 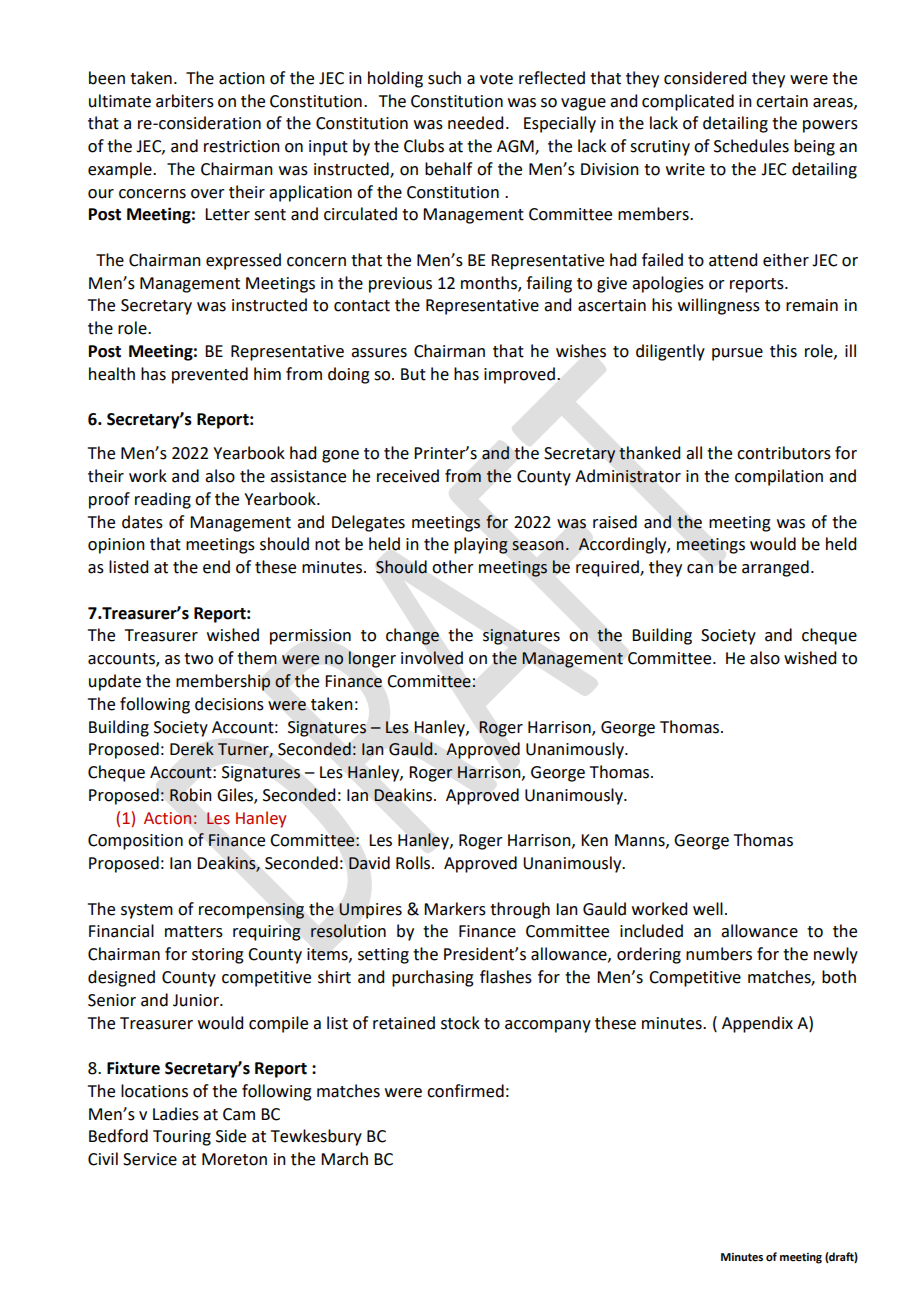 What do you see at coordinates (198, 659) in the screenshot?
I see `two` at bounding box center [198, 659].
